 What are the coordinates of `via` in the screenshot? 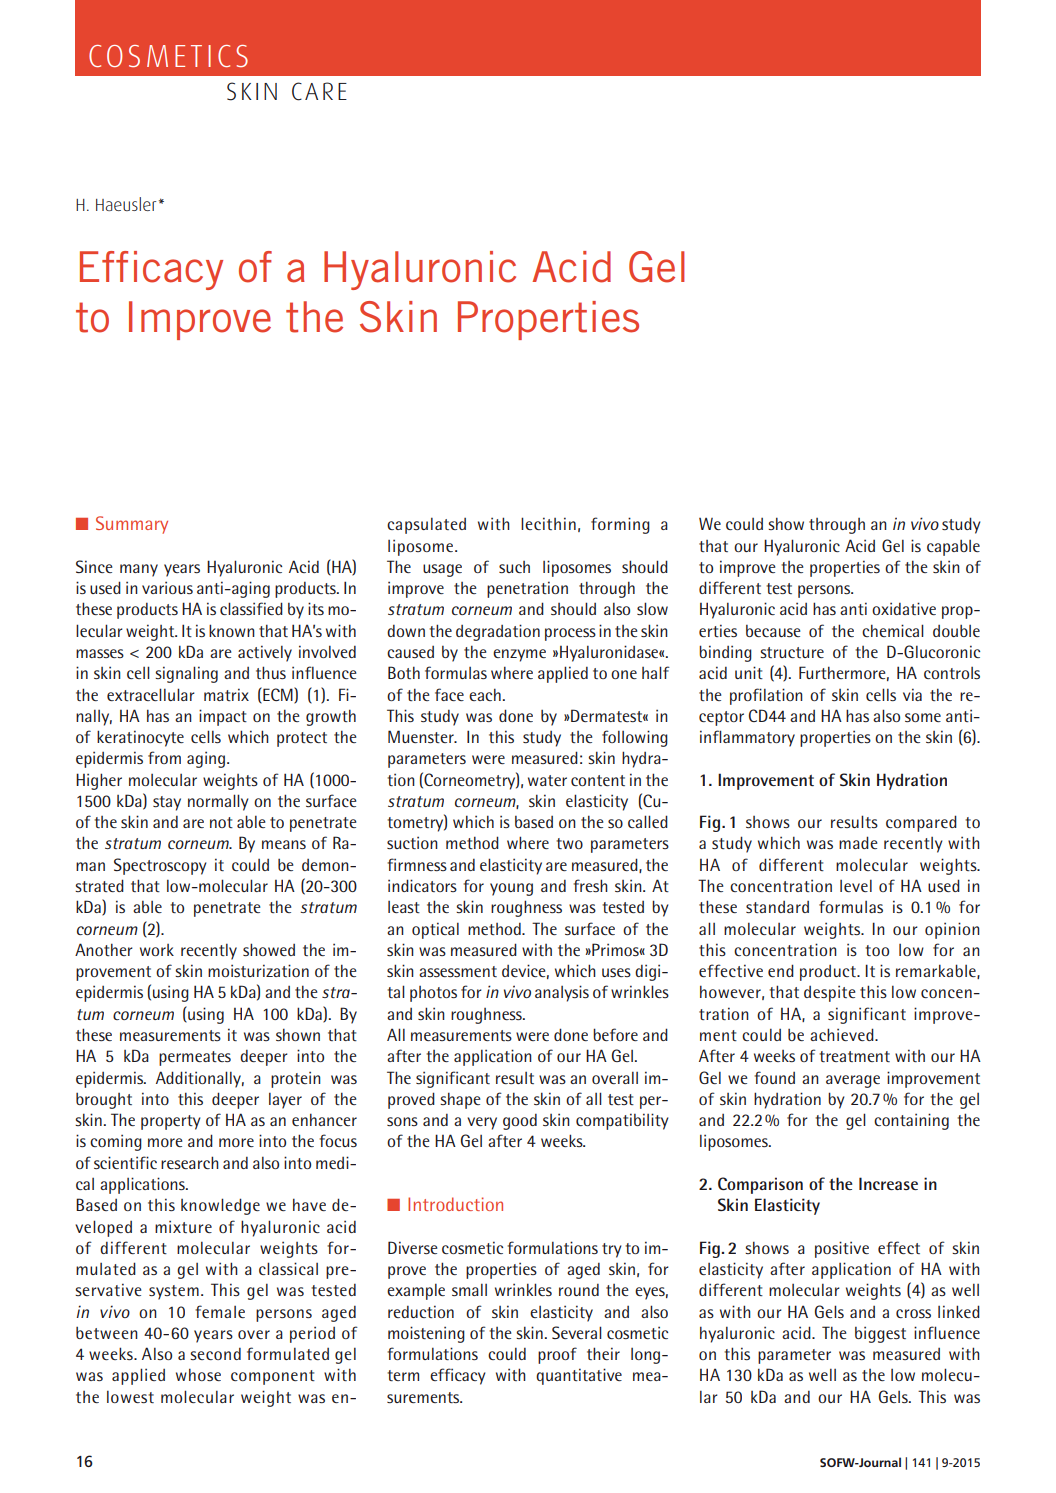 It's located at (912, 694).
